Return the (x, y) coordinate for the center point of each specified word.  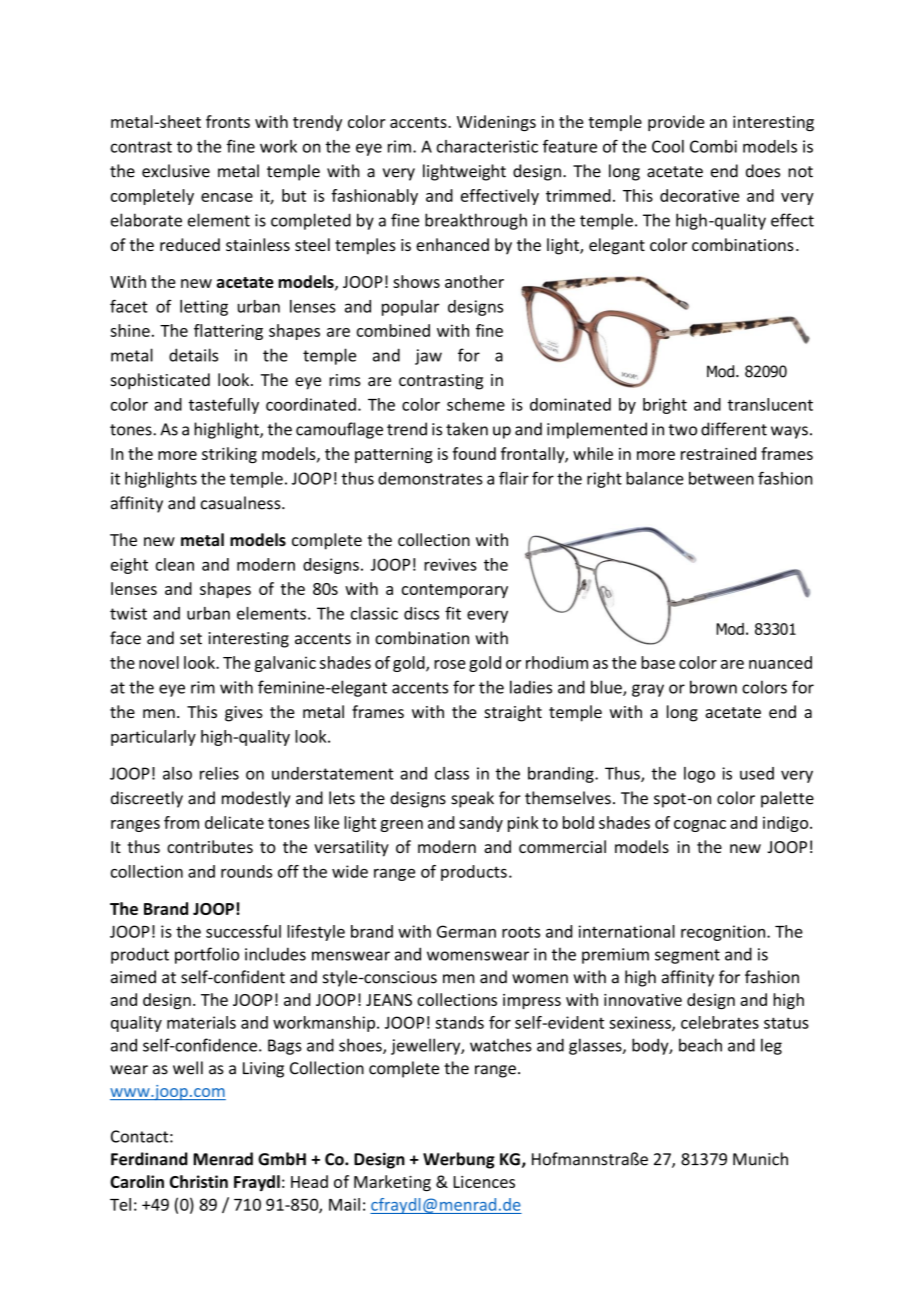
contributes (210, 846)
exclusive (176, 171)
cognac (700, 826)
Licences (484, 1182)
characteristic (487, 146)
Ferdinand (149, 1159)
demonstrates (430, 478)
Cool (668, 146)
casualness (242, 503)
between (721, 478)
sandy (481, 824)
